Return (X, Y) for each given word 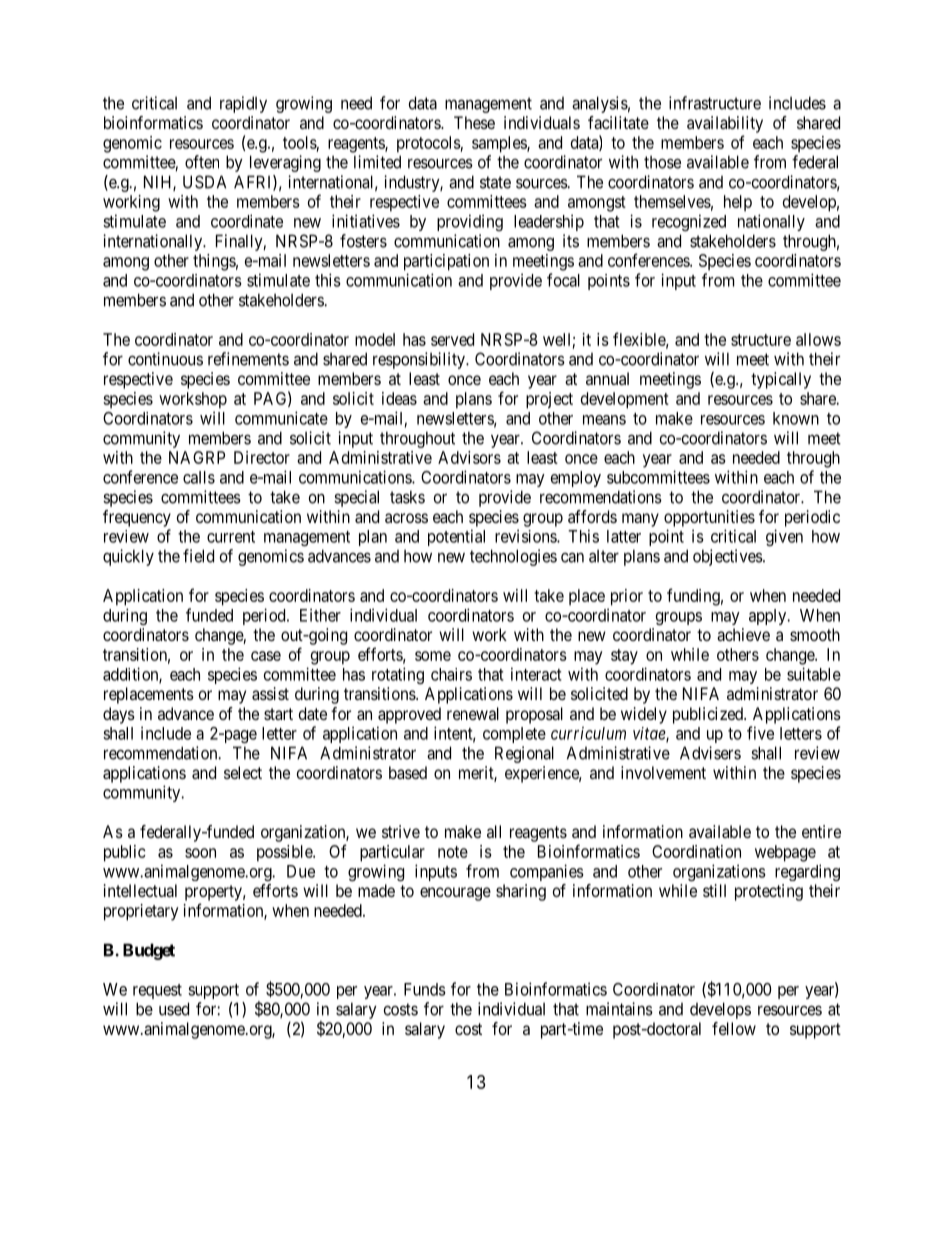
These (474, 122)
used (174, 1009)
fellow (734, 1028)
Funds (425, 989)
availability (725, 124)
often (202, 162)
